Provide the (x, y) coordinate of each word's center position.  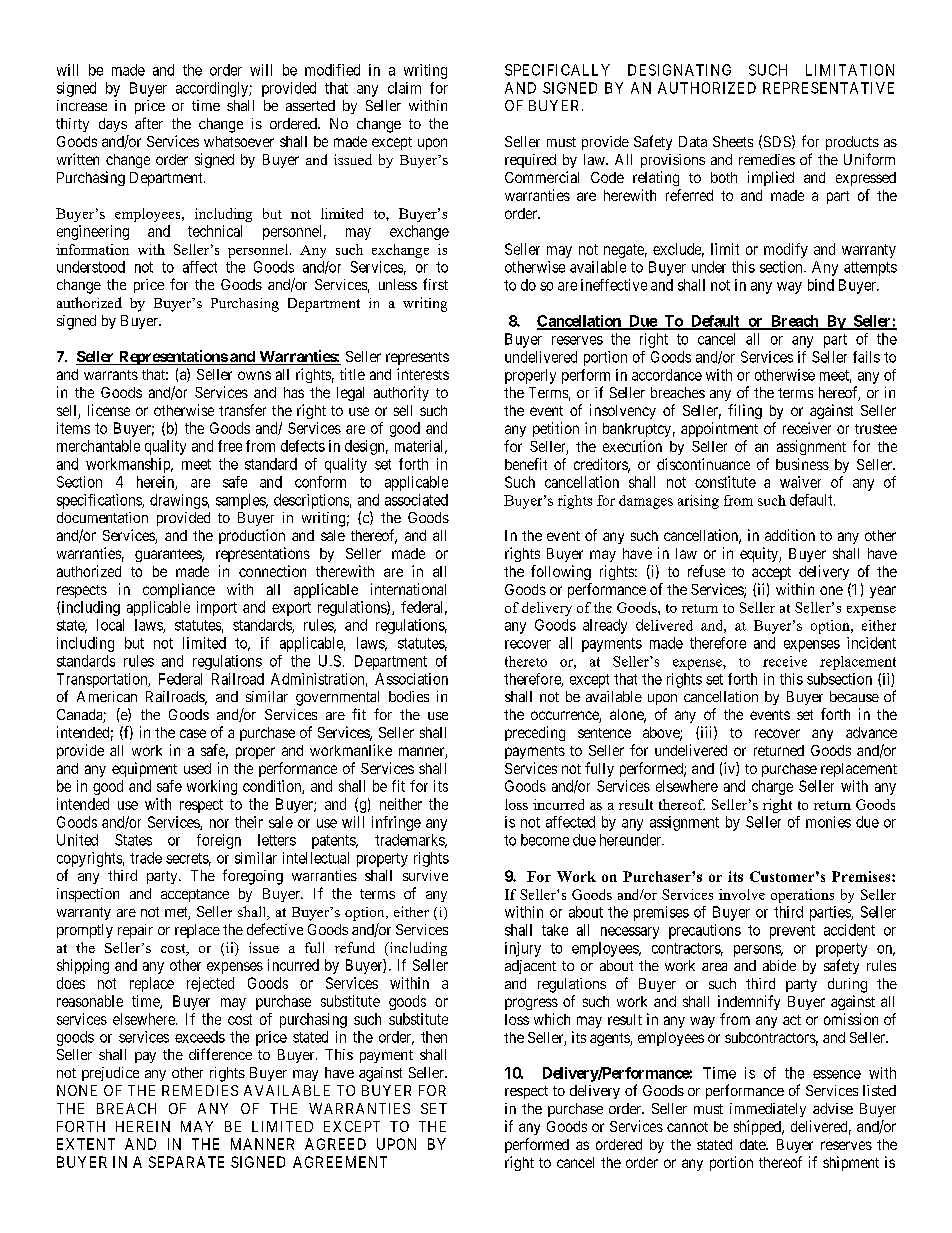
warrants (111, 375)
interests (423, 374)
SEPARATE (186, 1162)
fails (866, 357)
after (149, 123)
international (408, 589)
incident (871, 643)
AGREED (335, 1144)
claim (404, 88)
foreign (219, 841)
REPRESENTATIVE (828, 88)
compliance (179, 590)
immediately (768, 1110)
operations (802, 896)
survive (425, 875)
